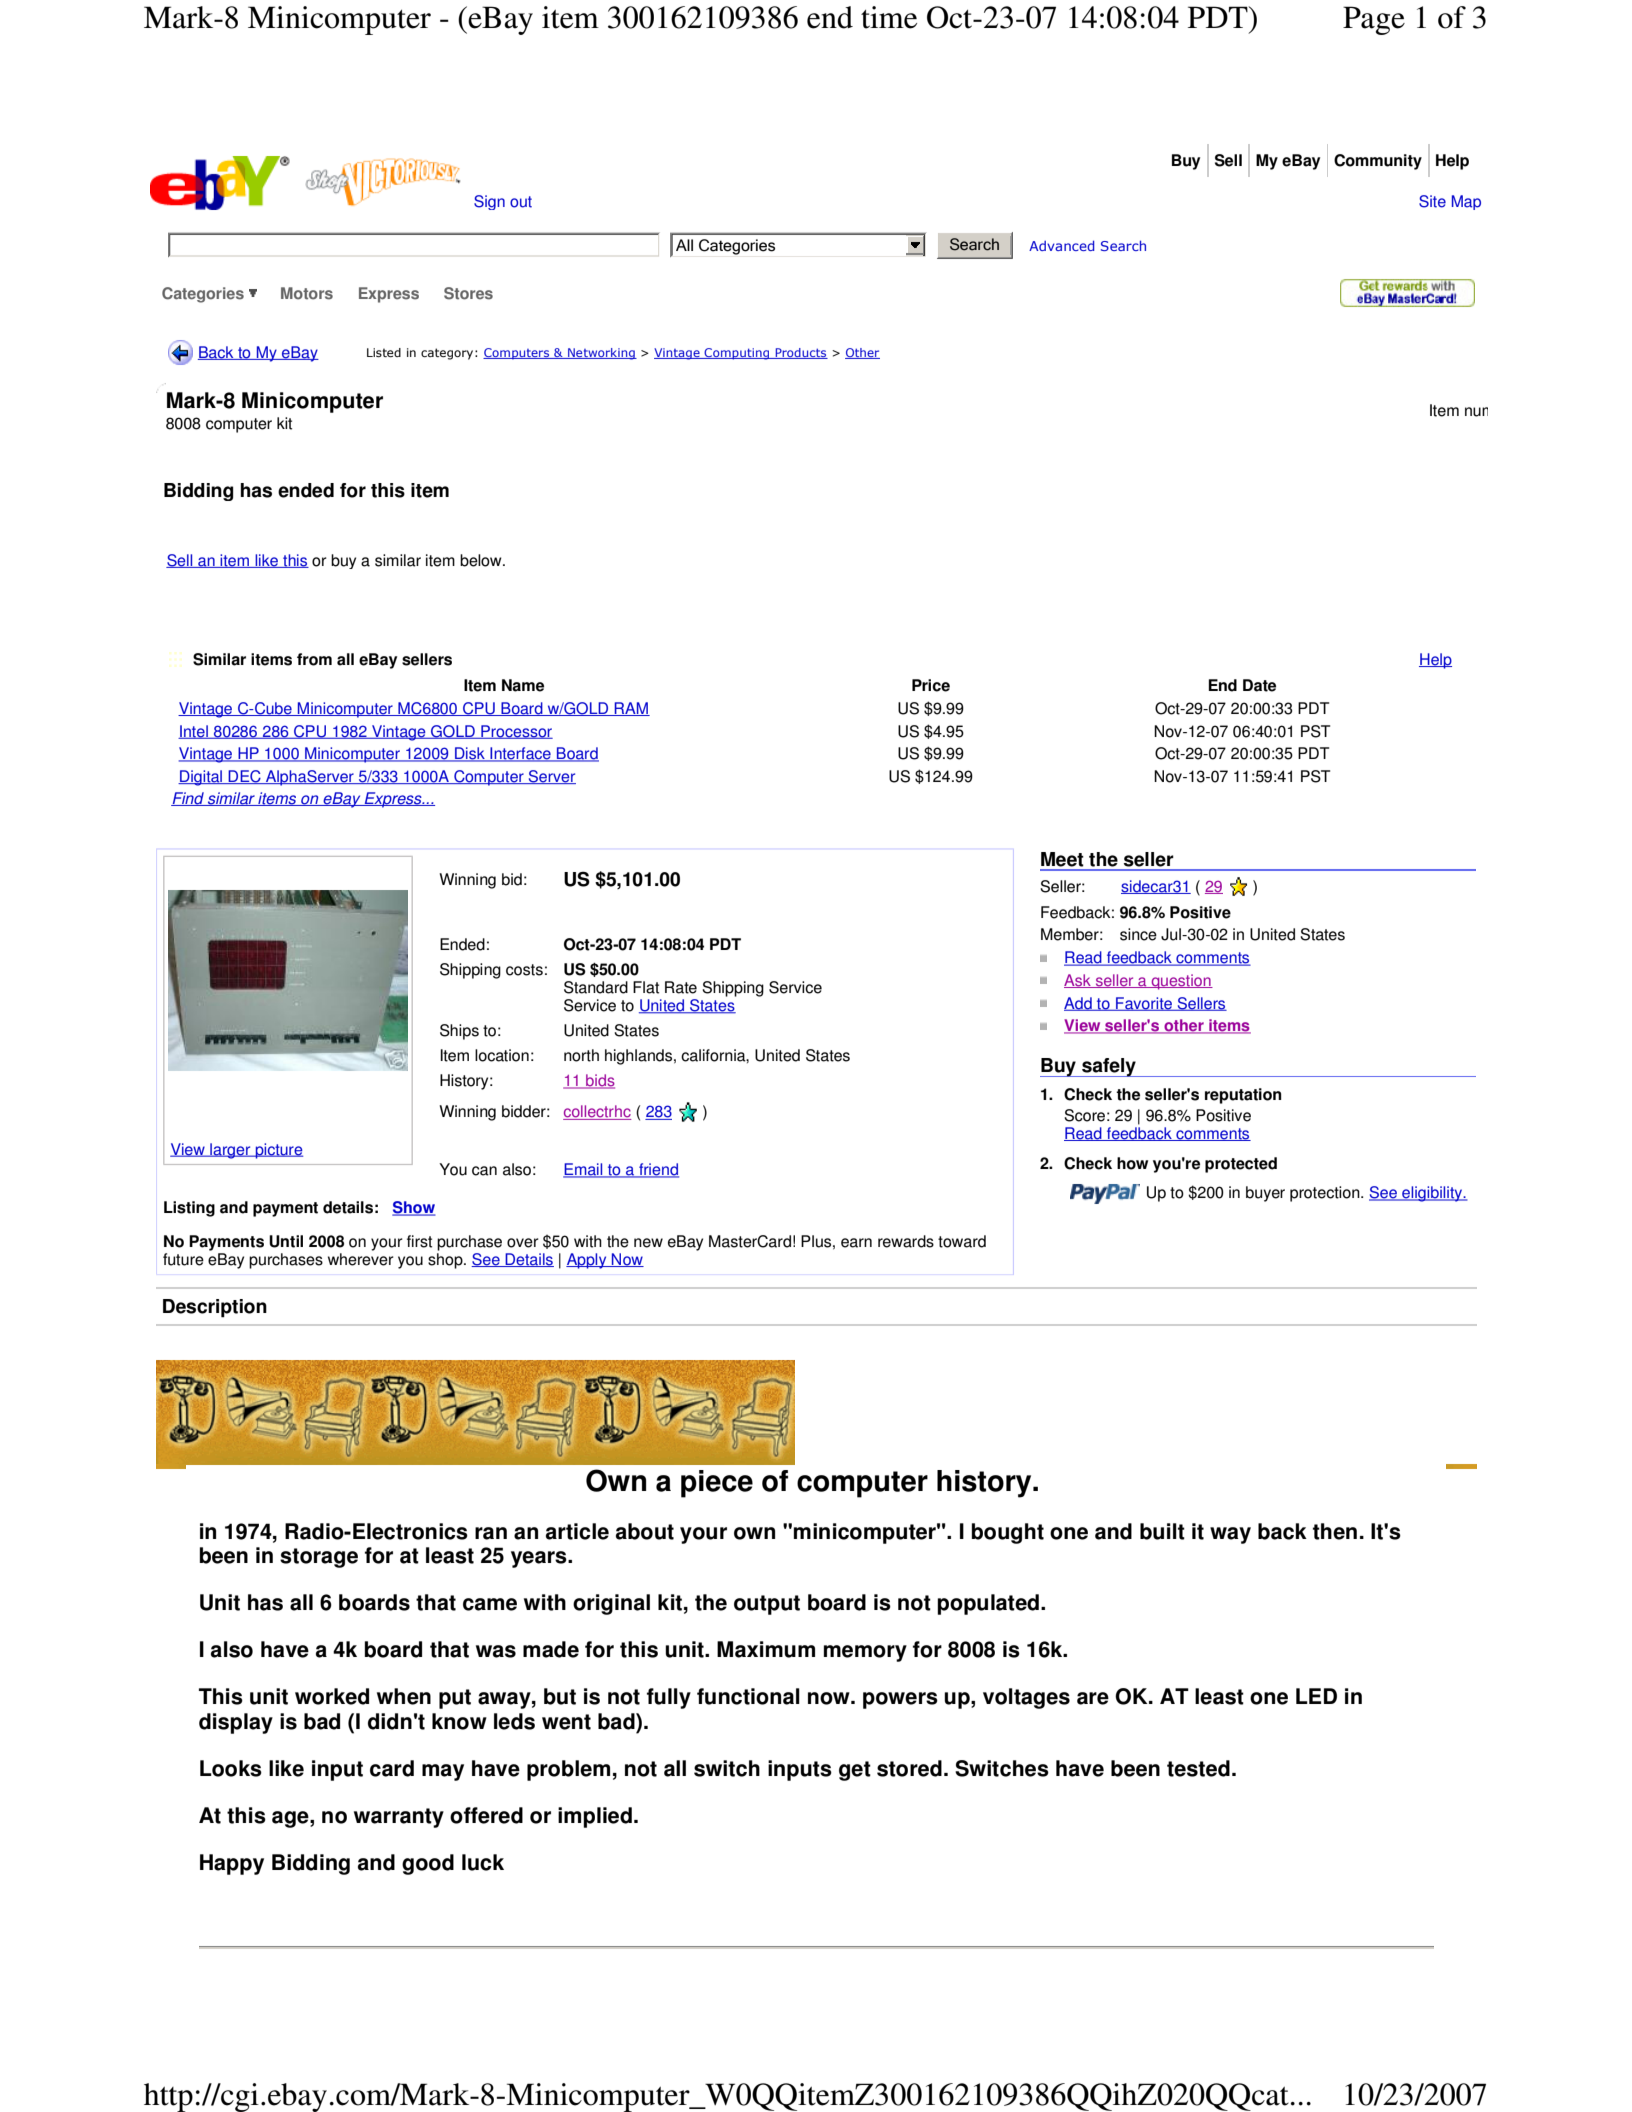 Image resolution: width=1632 pixels, height=2112 pixels. I want to click on get, so click(855, 1771).
